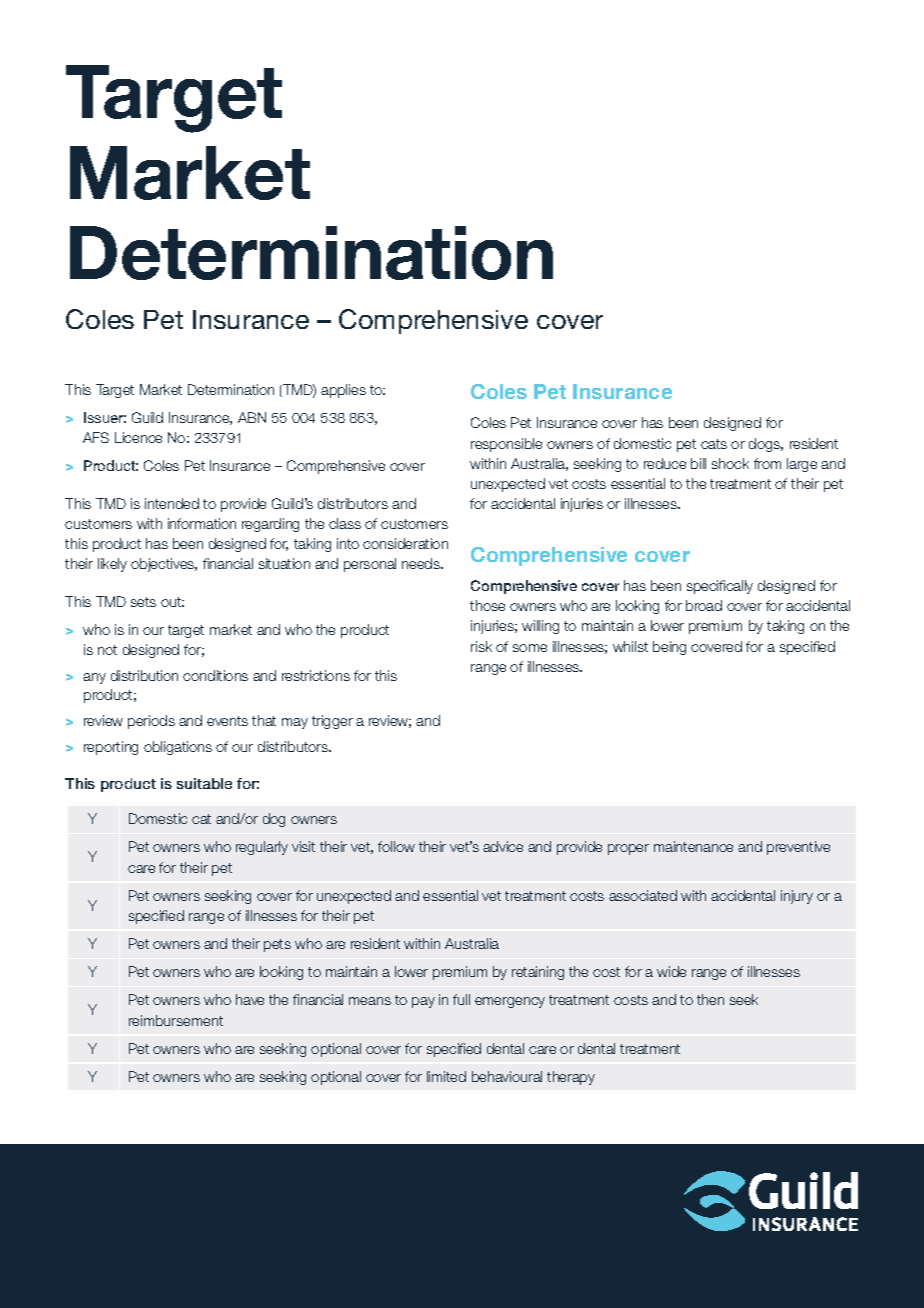 The image size is (924, 1308). What do you see at coordinates (506, 445) in the document?
I see `responsible` at bounding box center [506, 445].
